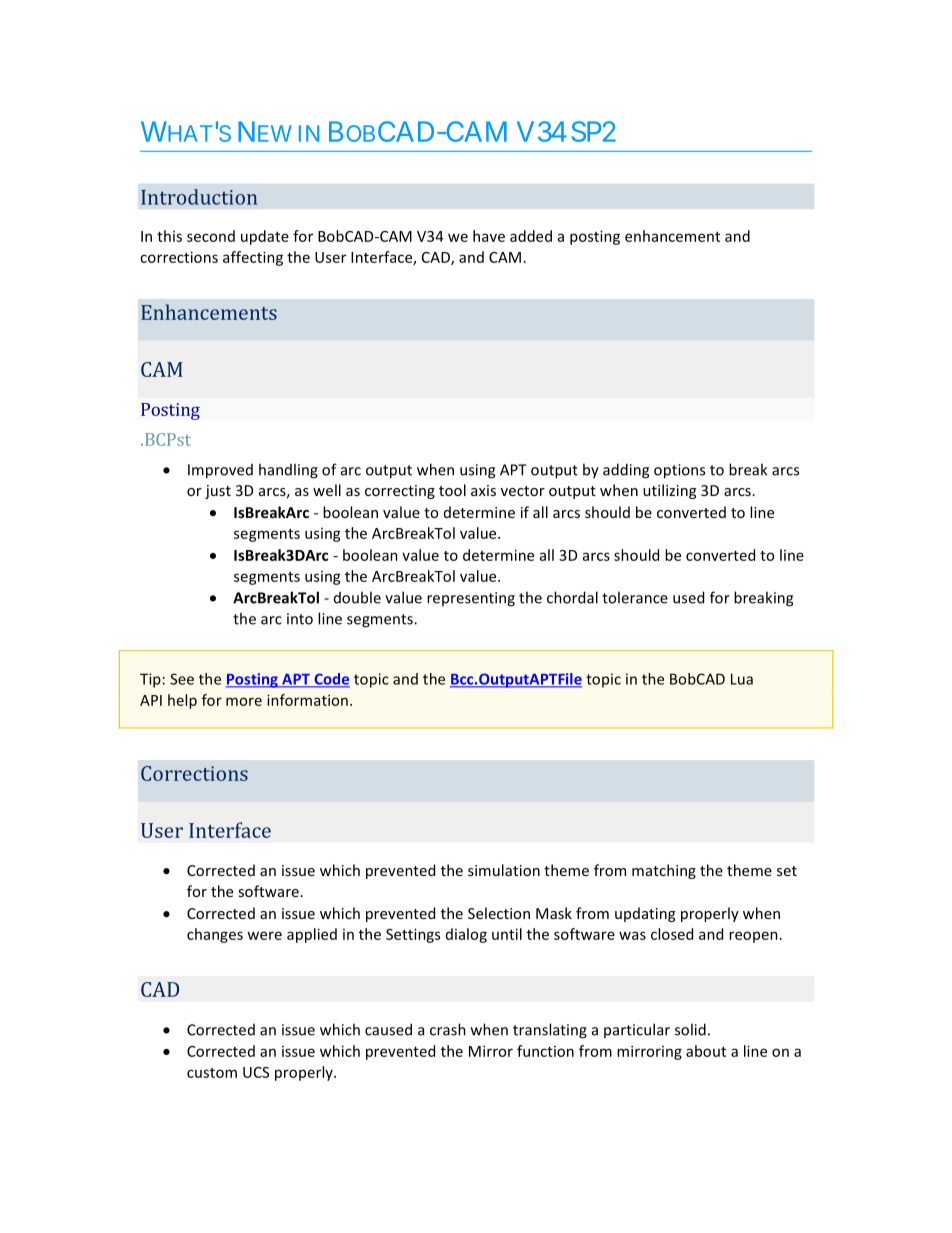  Describe the element at coordinates (489, 236) in the screenshot. I see `have` at that location.
